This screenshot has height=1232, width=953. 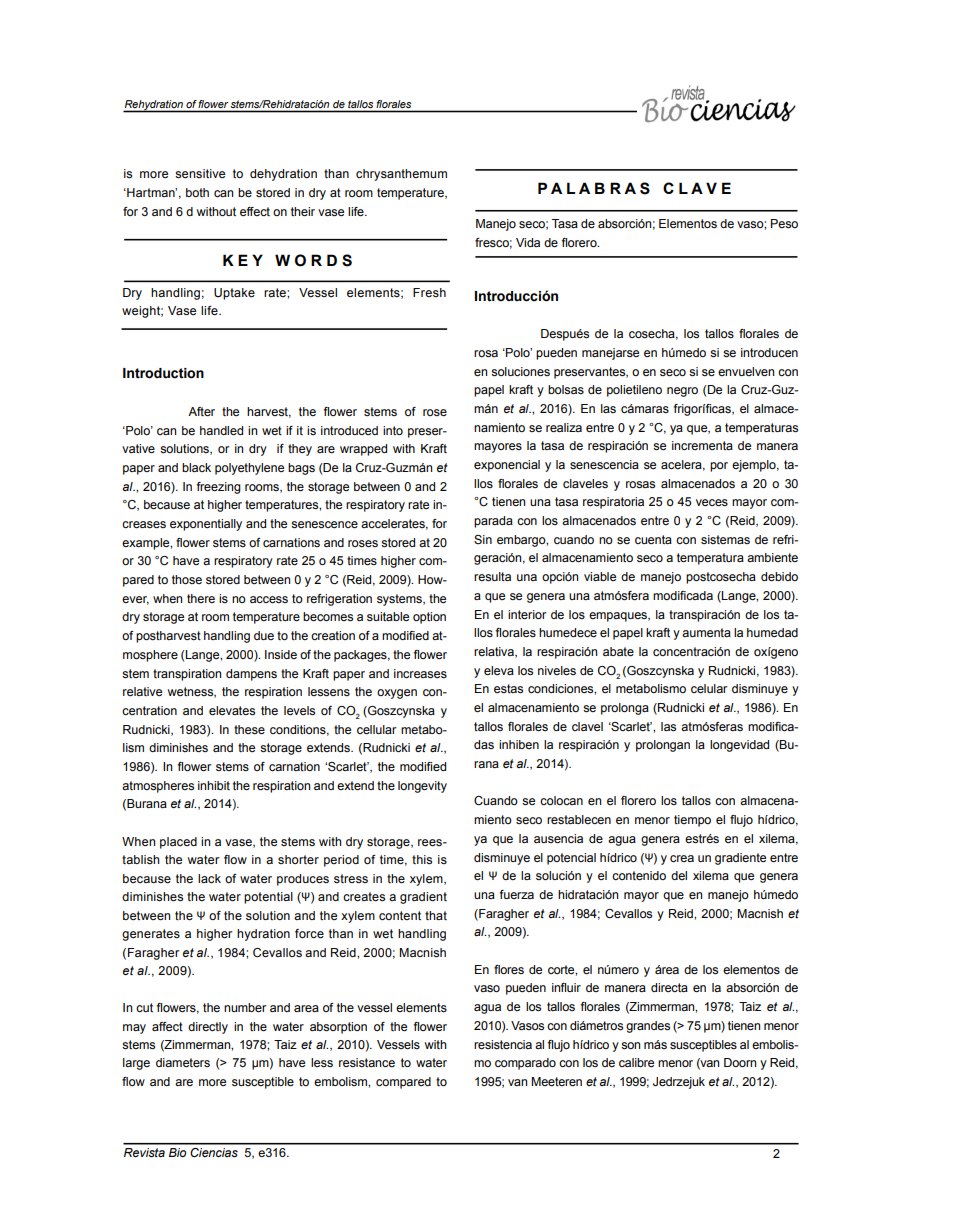 I want to click on calibre, so click(x=636, y=1062).
